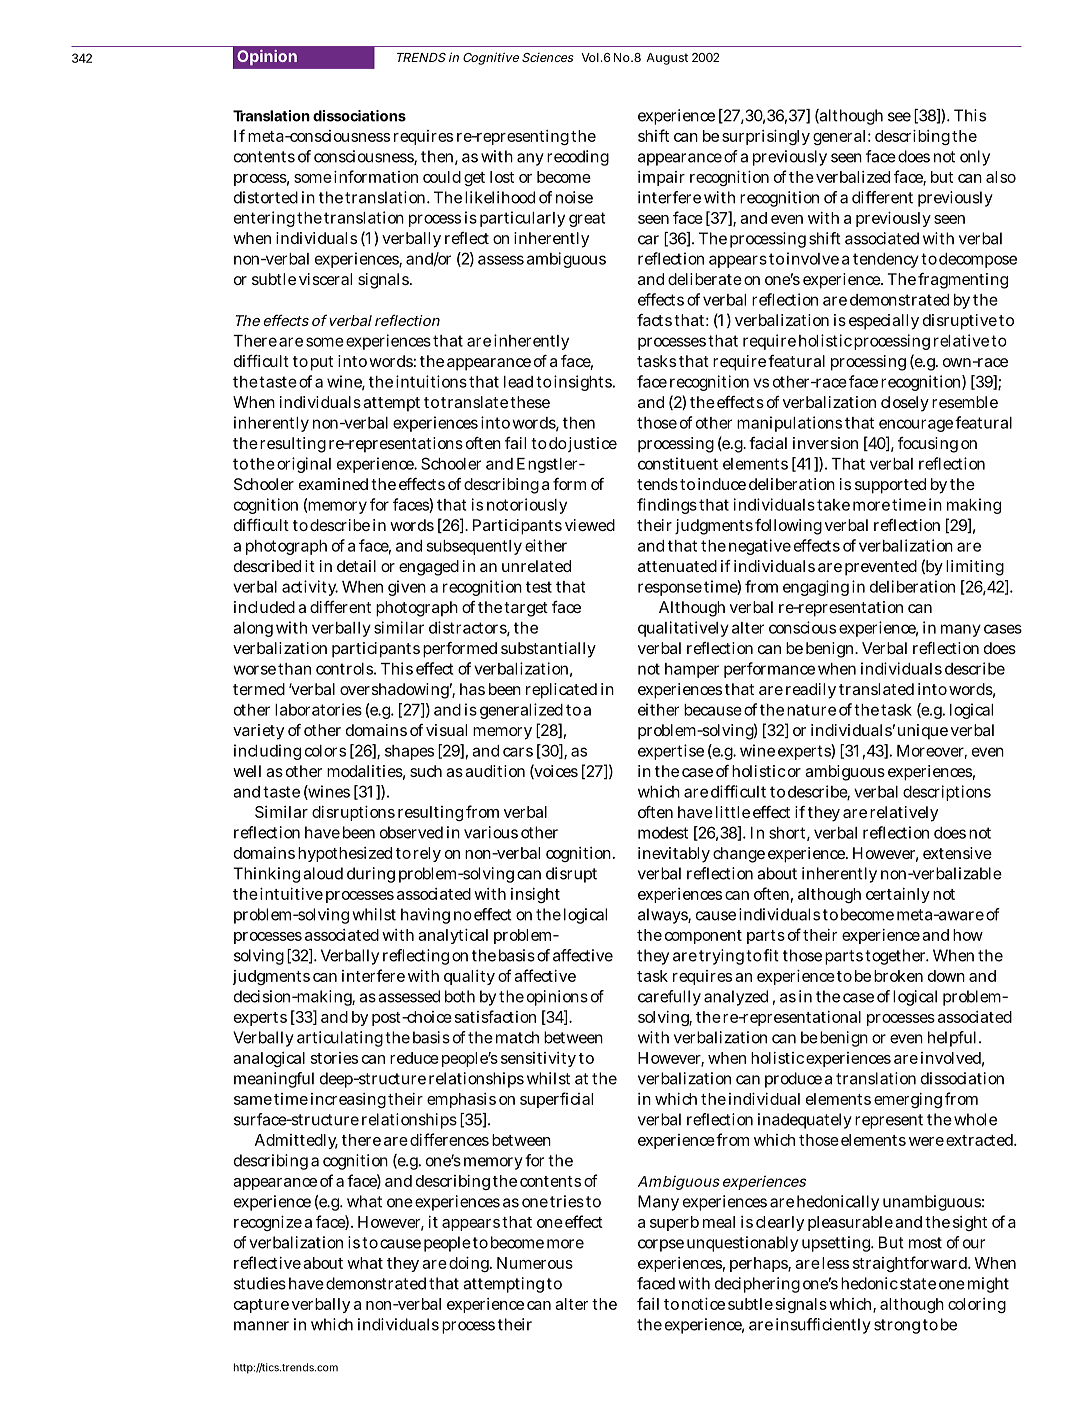 This page has height=1413, width=1091. Describe the element at coordinates (561, 691) in the page. I see `replicated` at that location.
